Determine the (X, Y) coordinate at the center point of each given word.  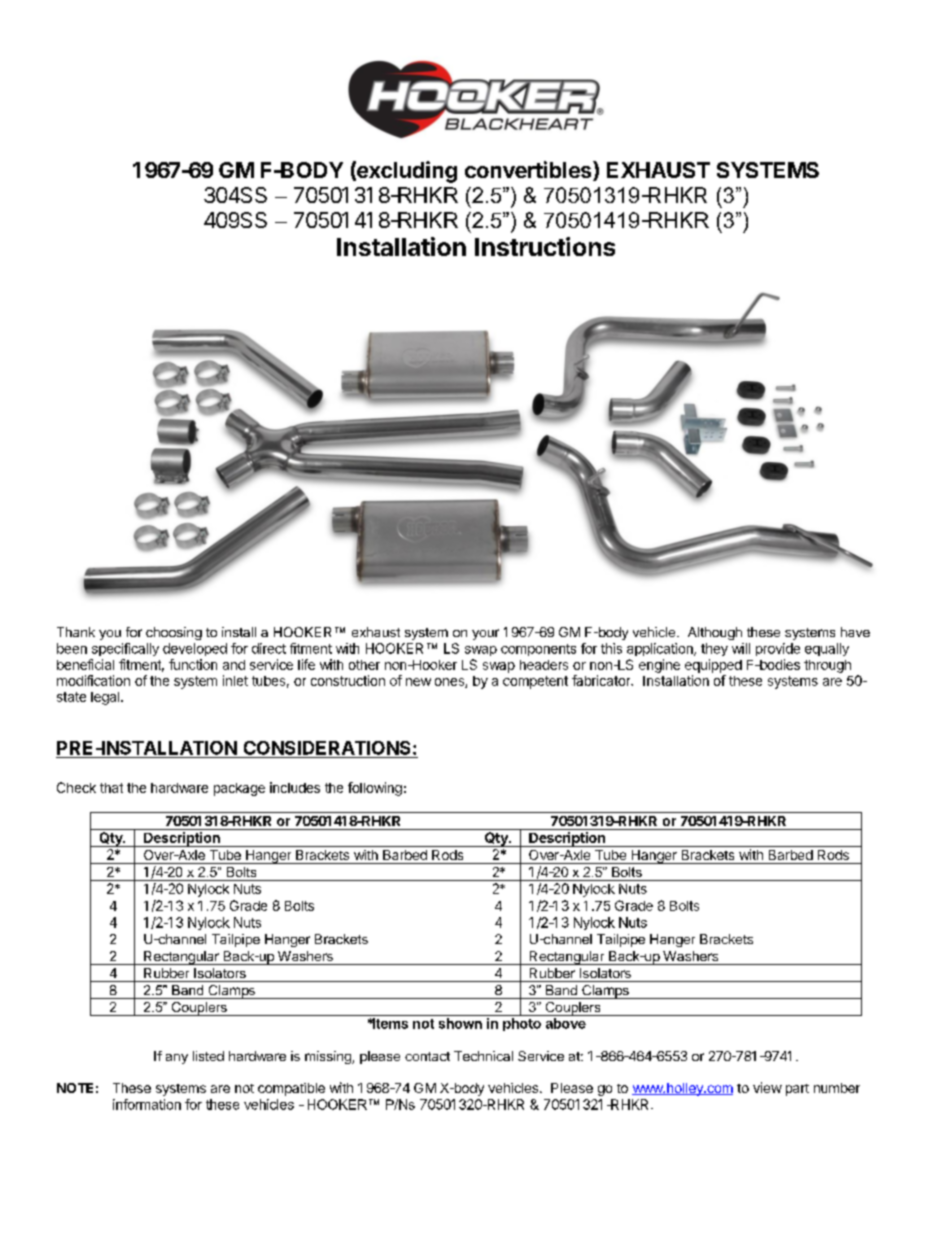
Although (715, 633)
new (418, 682)
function (193, 664)
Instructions (545, 246)
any (177, 1059)
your (485, 634)
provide (778, 649)
